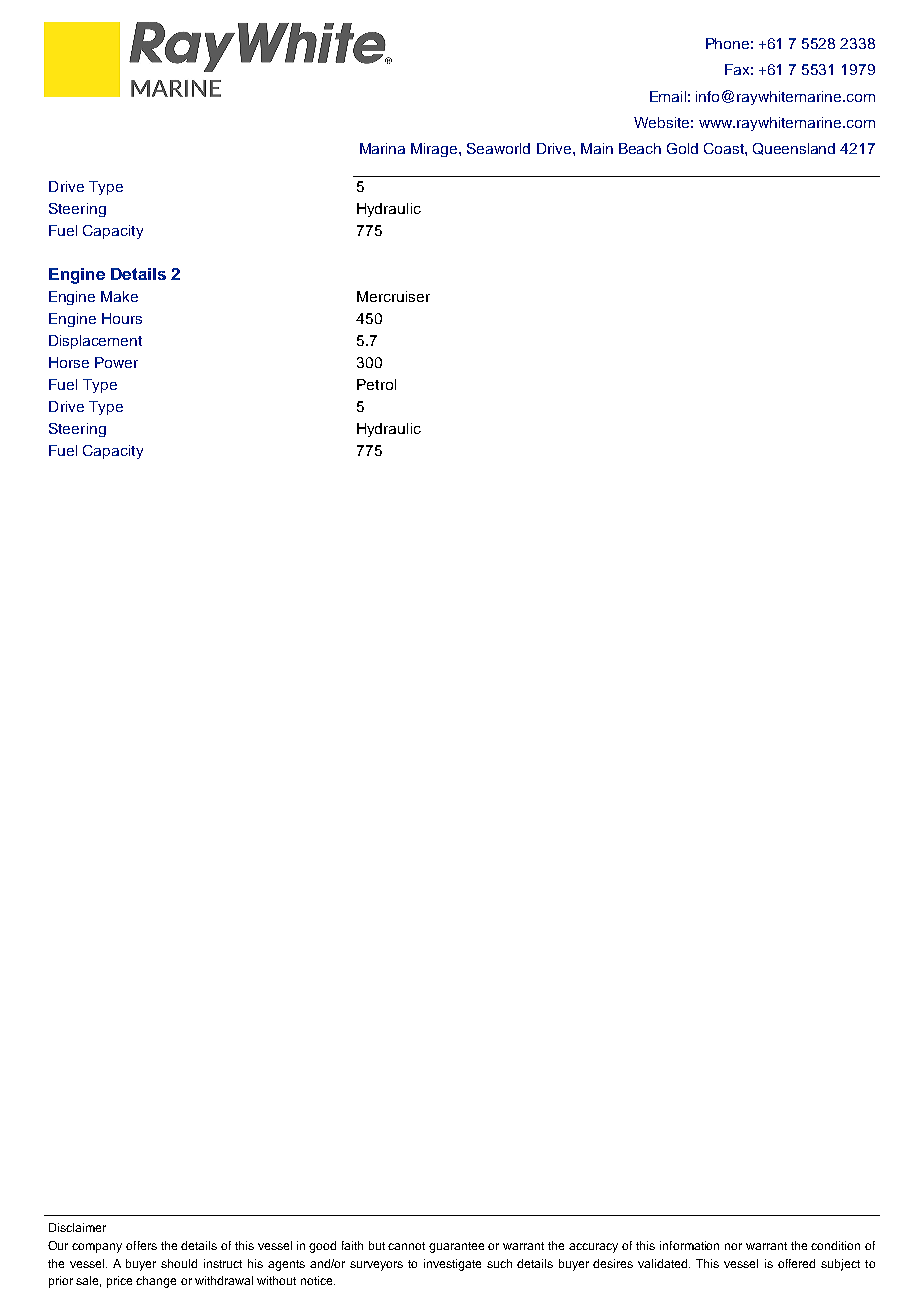 The width and height of the document is (924, 1308). What do you see at coordinates (179, 1263) in the document?
I see `should` at bounding box center [179, 1263].
